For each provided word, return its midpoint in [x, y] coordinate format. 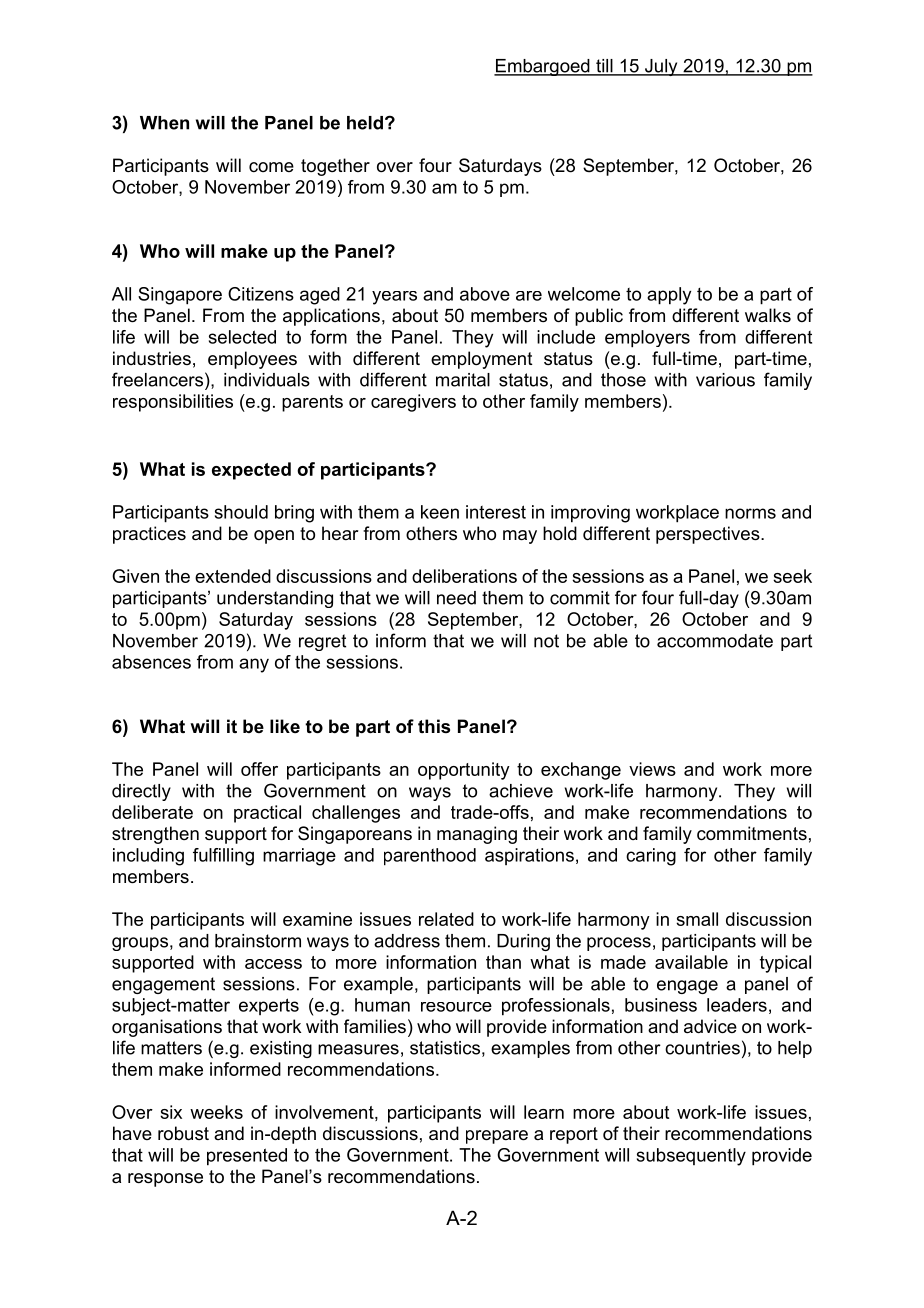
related [446, 919]
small [697, 919]
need [456, 598]
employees [252, 360]
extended [233, 576]
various [725, 380]
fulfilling [223, 857]
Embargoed [543, 67]
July [661, 67]
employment [482, 360]
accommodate [715, 641]
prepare [497, 1137]
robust [183, 1133]
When [164, 123]
